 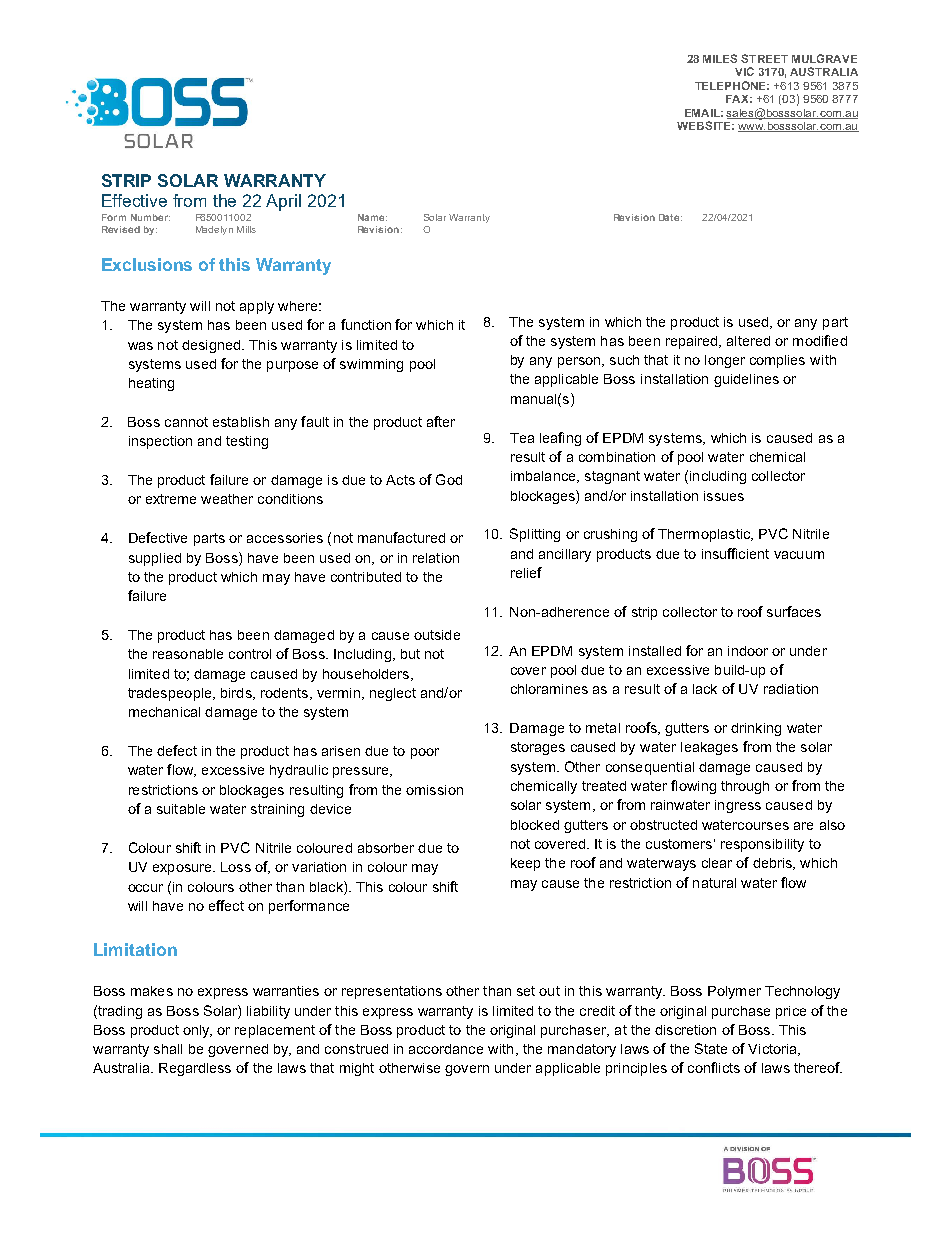 I want to click on MILES, so click(x=720, y=58).
